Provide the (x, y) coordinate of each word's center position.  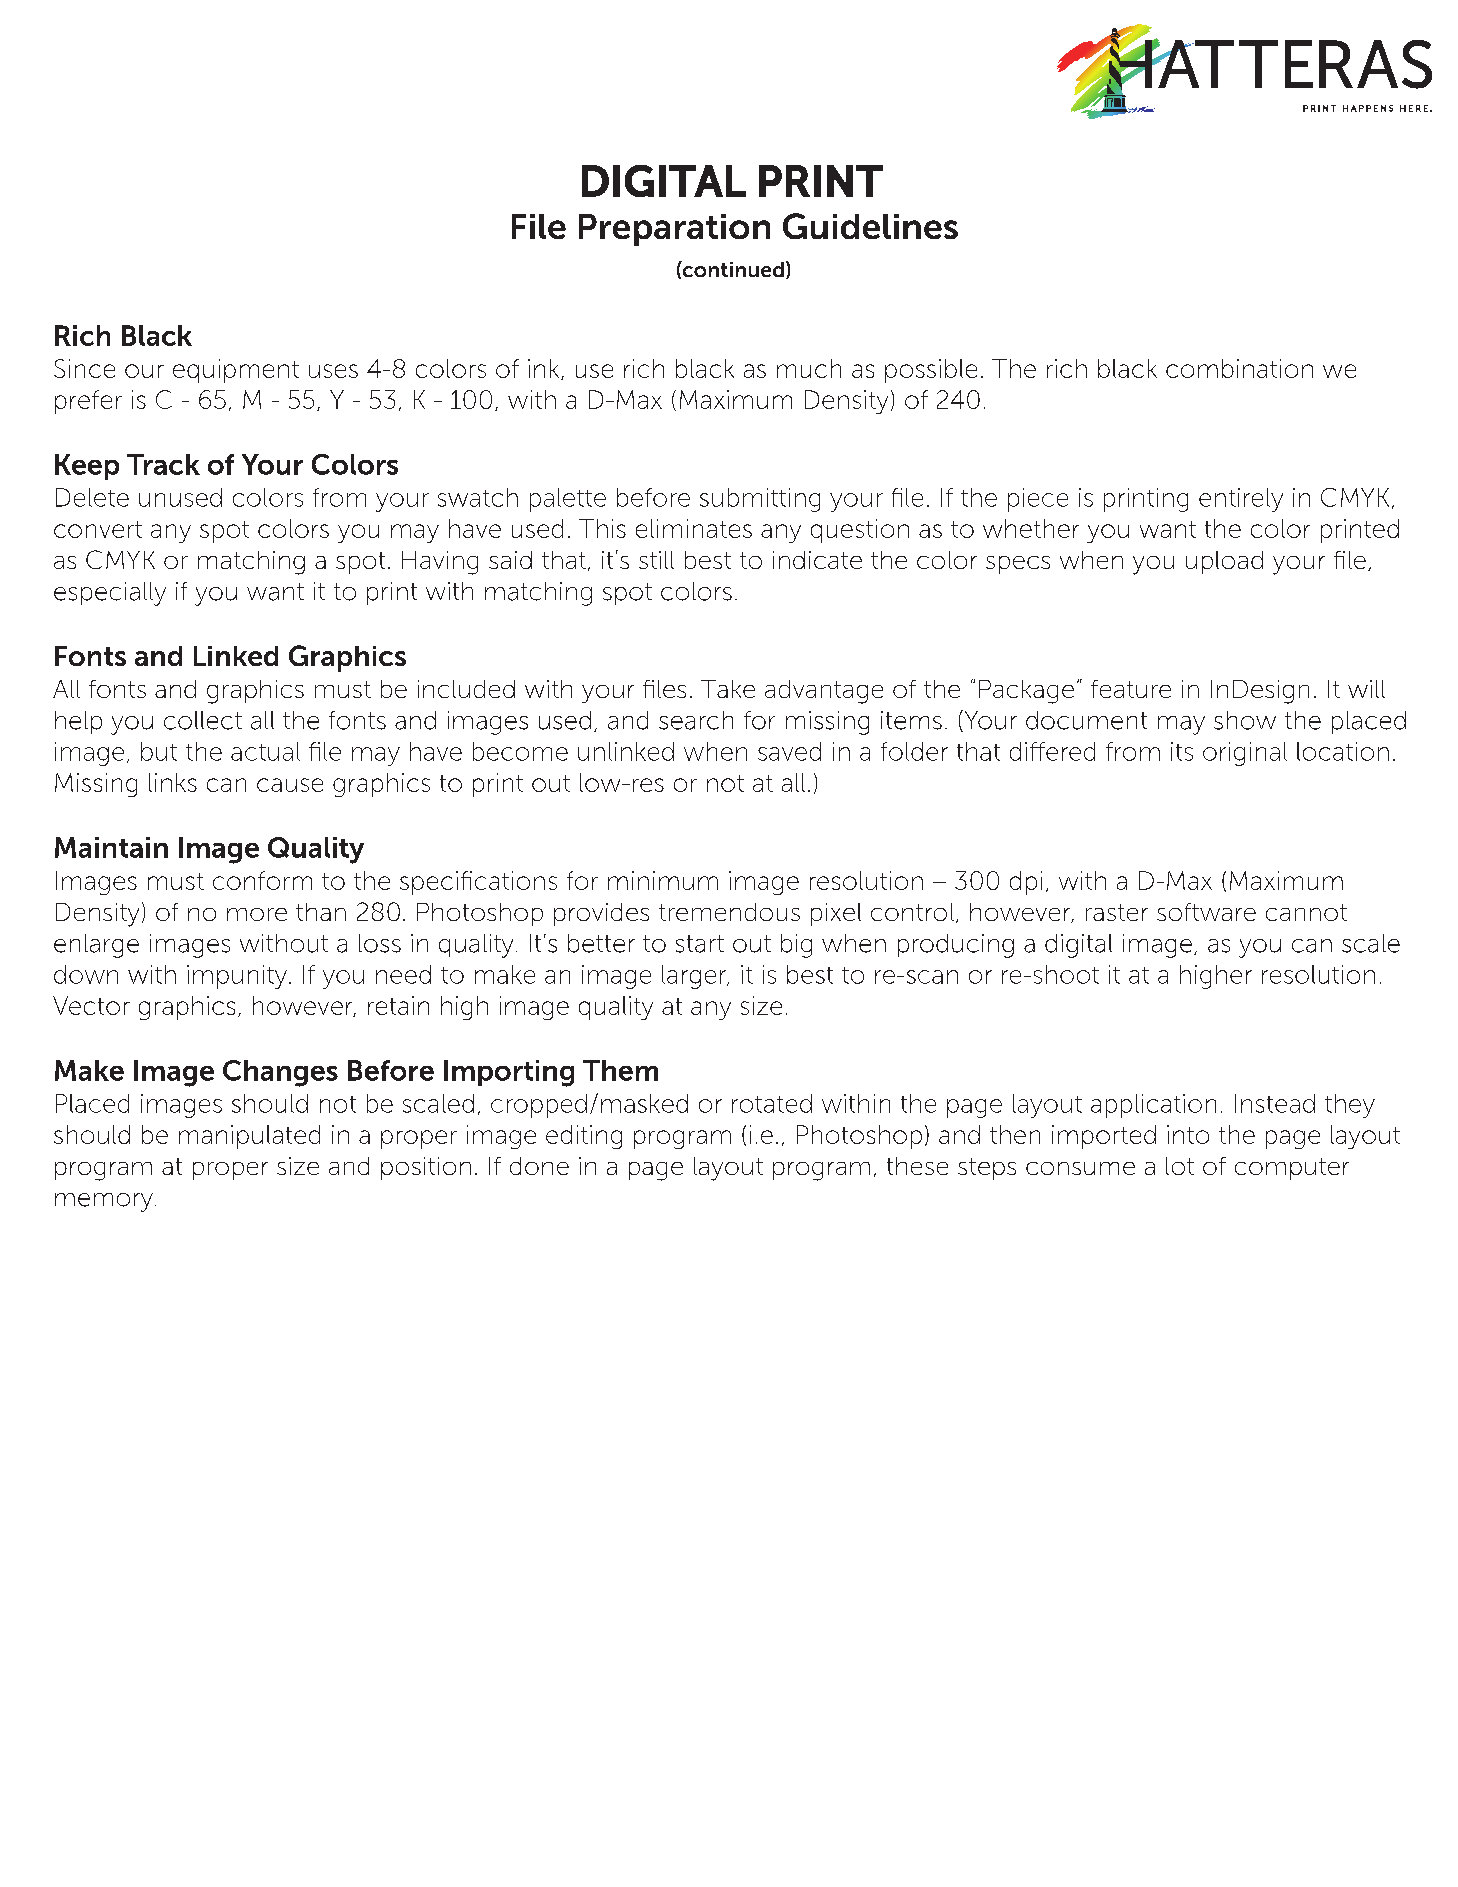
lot (1180, 1166)
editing (584, 1137)
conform (262, 880)
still (656, 560)
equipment (236, 371)
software (1206, 912)
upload (1224, 562)
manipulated (249, 1137)
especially (110, 594)
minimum (663, 880)
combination (1239, 368)
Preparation (674, 230)
